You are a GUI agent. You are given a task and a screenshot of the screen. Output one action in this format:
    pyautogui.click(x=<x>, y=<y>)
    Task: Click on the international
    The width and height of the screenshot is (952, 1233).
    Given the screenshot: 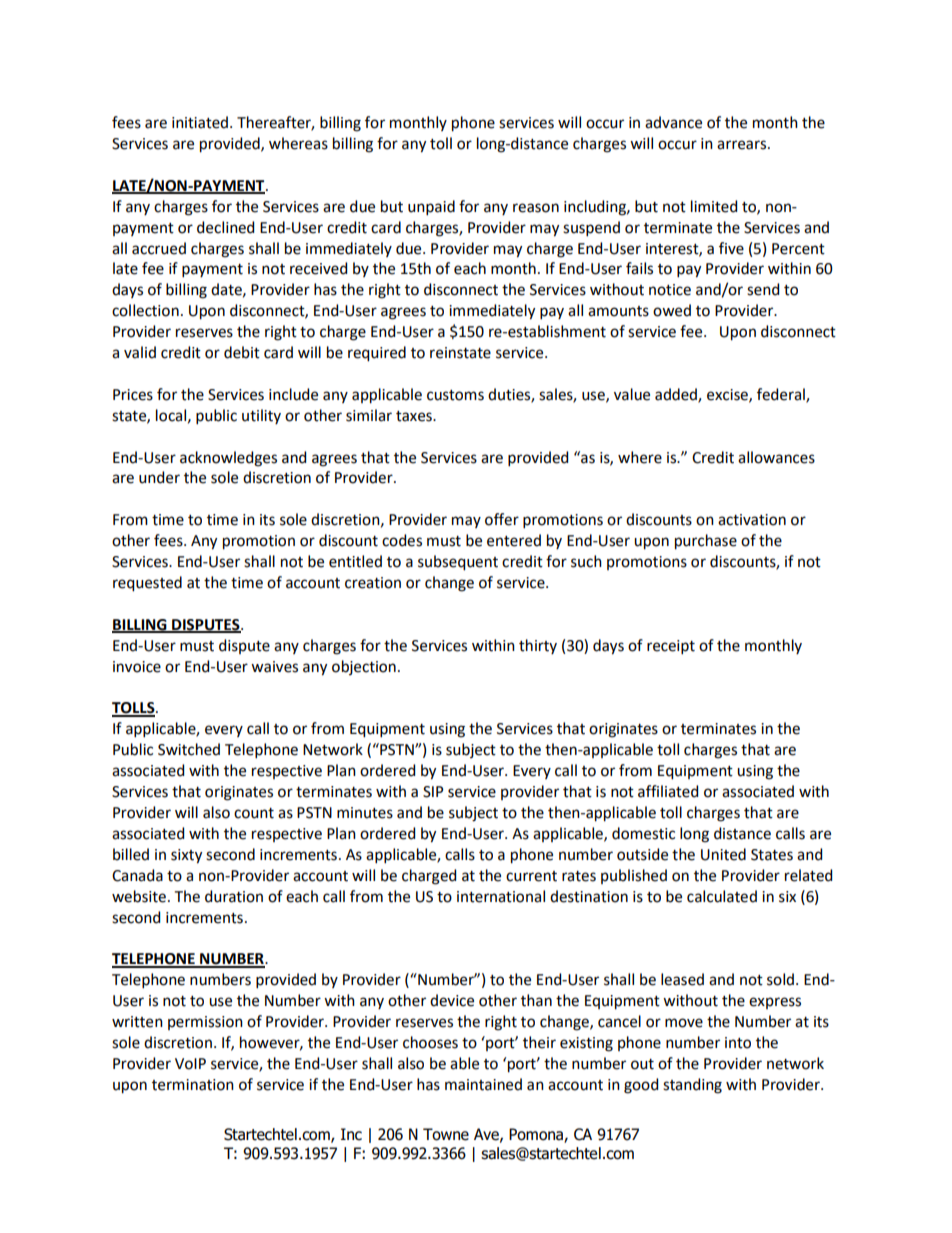 What is the action you would take?
    pyautogui.click(x=501, y=896)
